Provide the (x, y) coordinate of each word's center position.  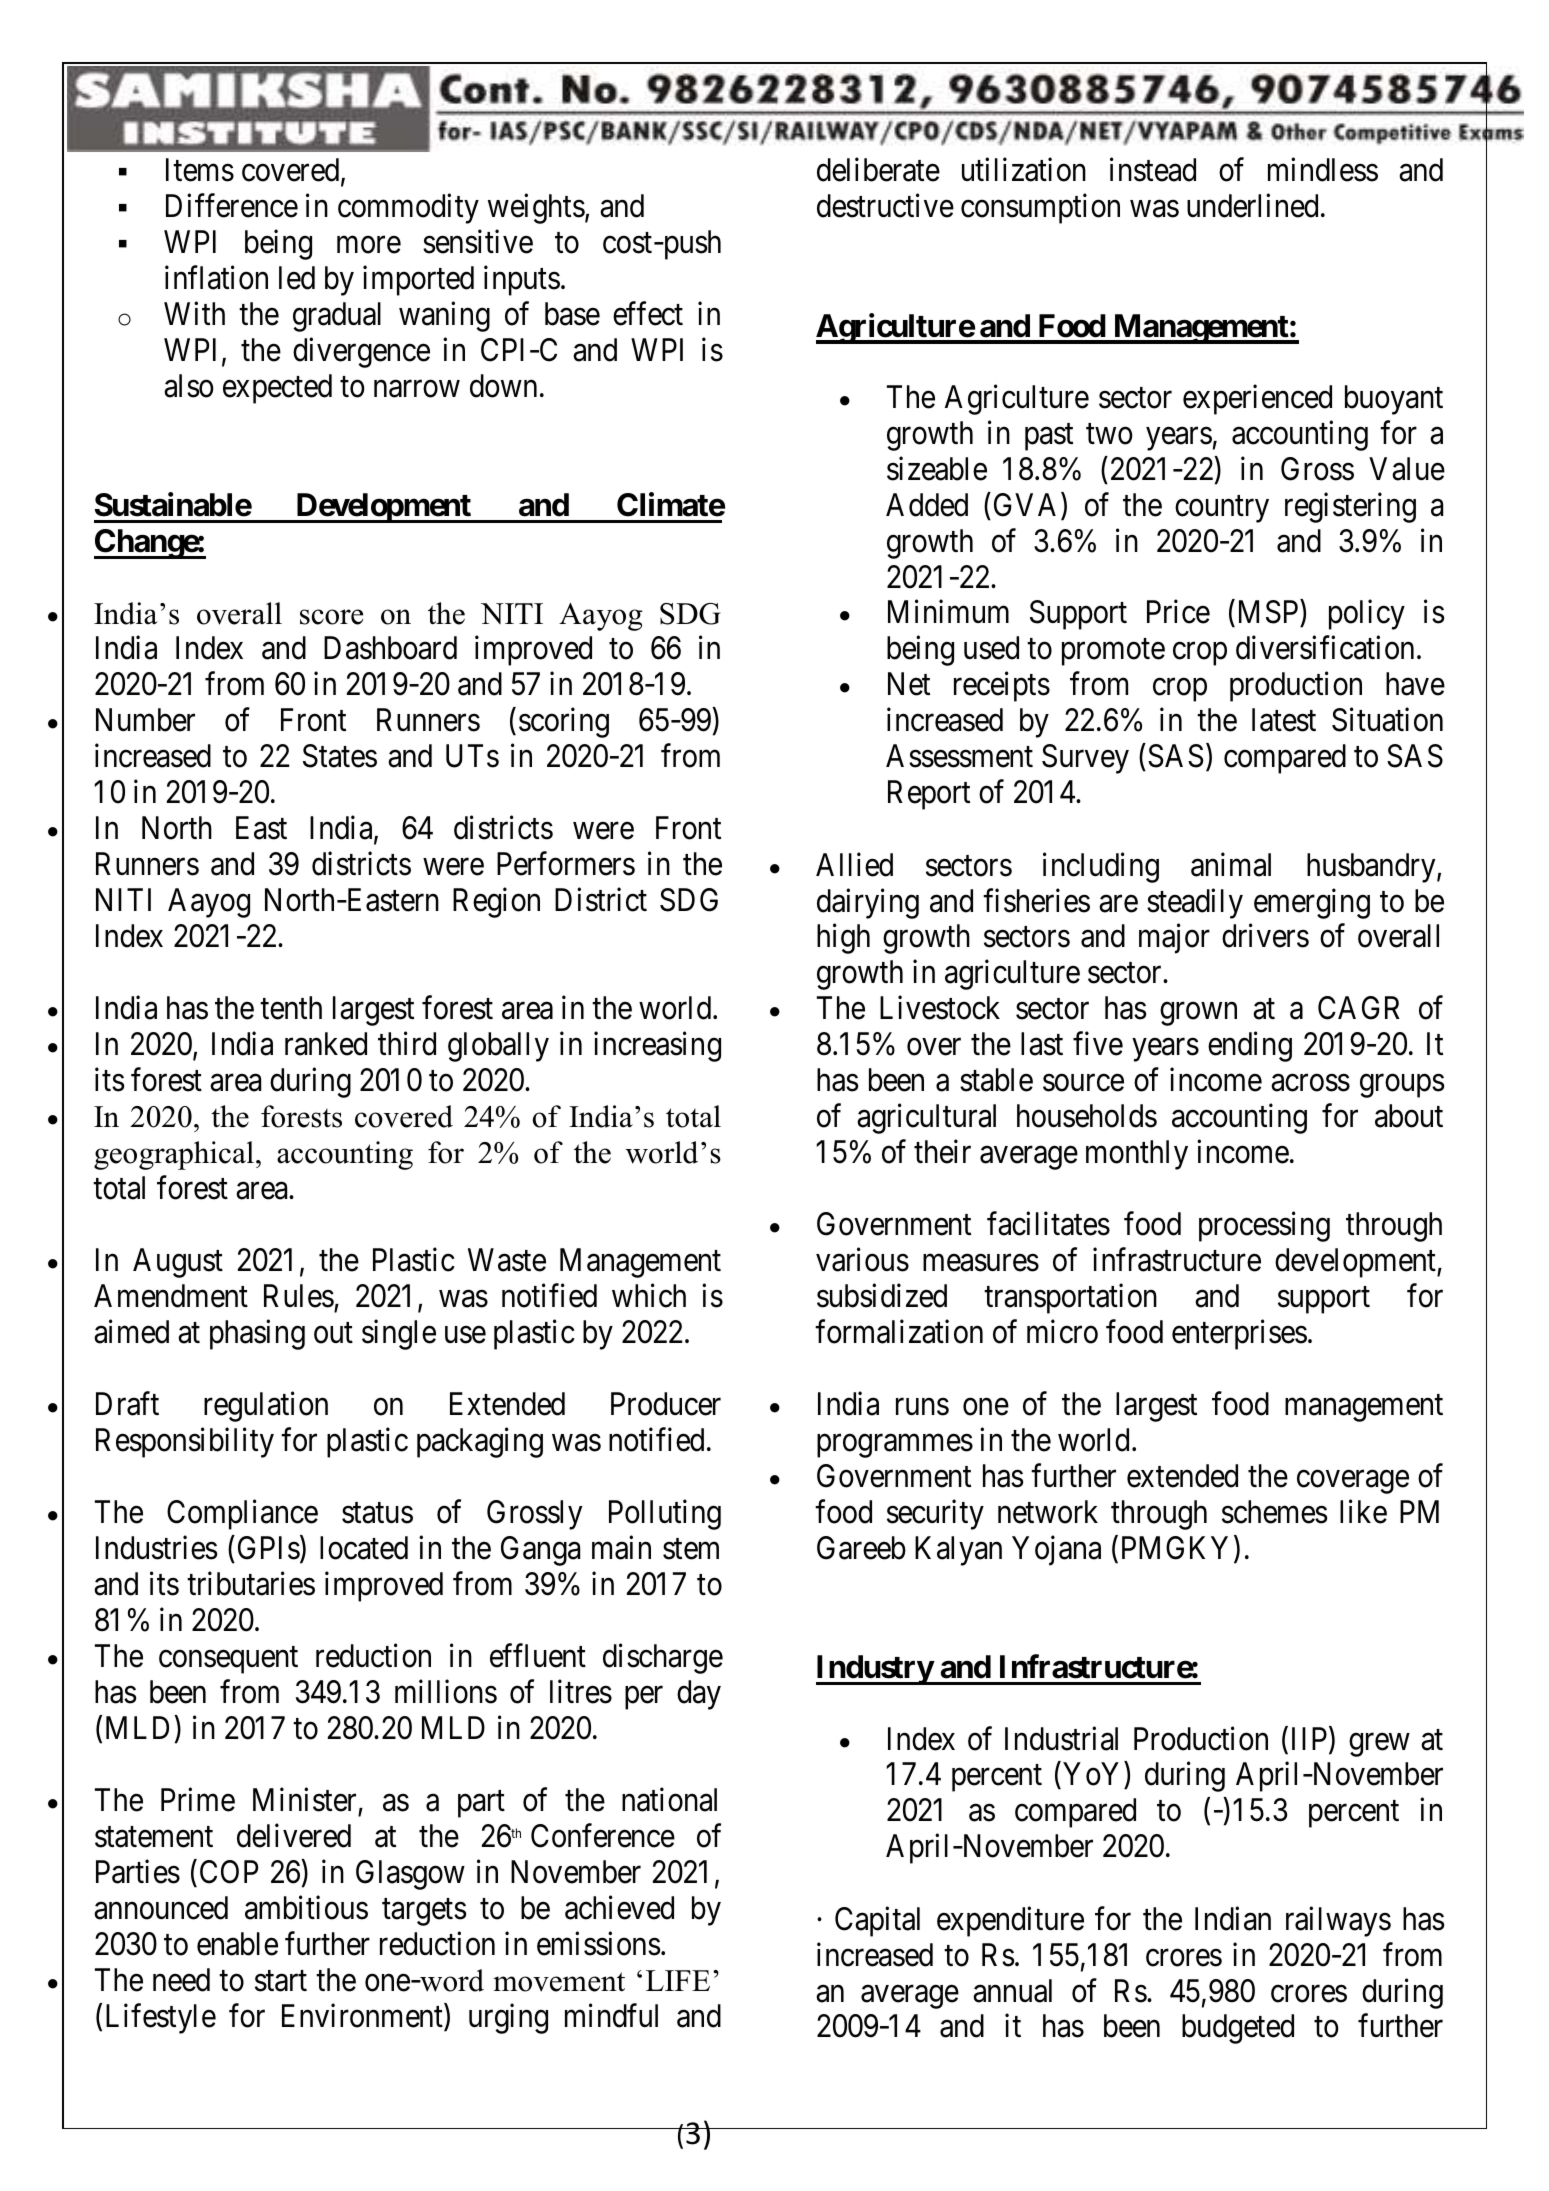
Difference (232, 206)
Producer (666, 1404)
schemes (1274, 1512)
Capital (877, 1921)
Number (145, 720)
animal (1231, 864)
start (281, 1981)
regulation (266, 1407)
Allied (854, 864)
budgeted (1238, 2029)
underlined (1252, 206)
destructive (885, 206)
